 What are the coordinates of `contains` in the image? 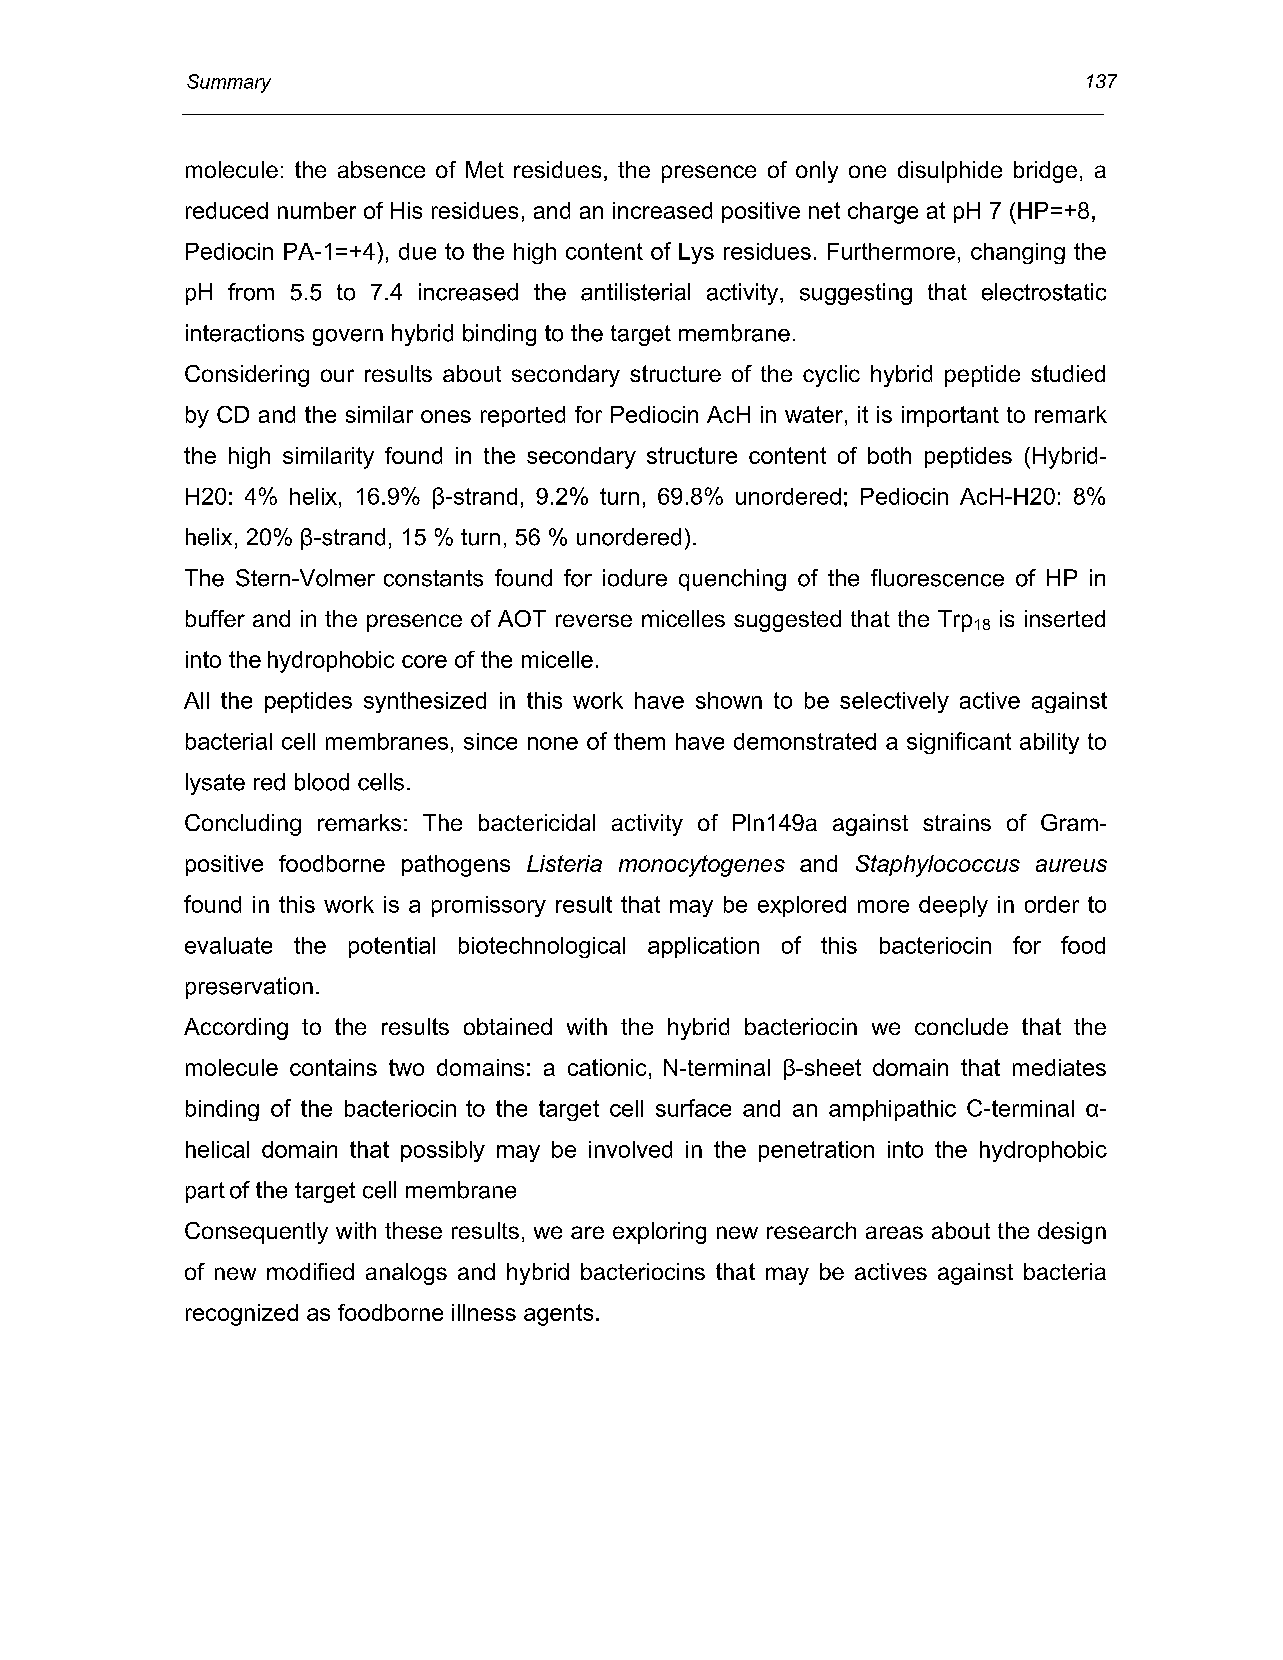 It's located at (333, 1067).
